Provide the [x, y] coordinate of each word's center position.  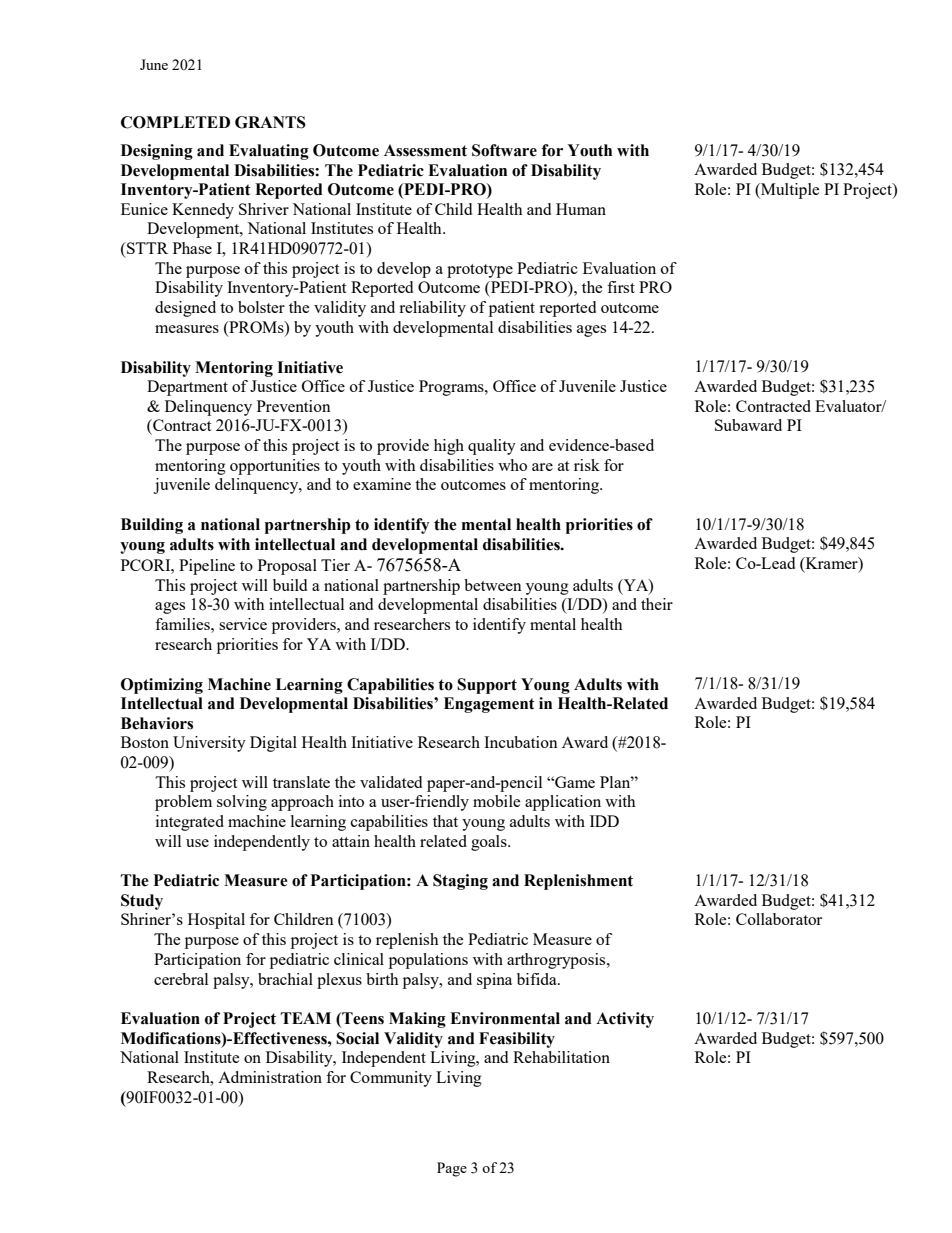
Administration [270, 1077]
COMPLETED [175, 122]
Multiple [789, 191]
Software [504, 150]
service [243, 624]
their [657, 604]
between [493, 585]
